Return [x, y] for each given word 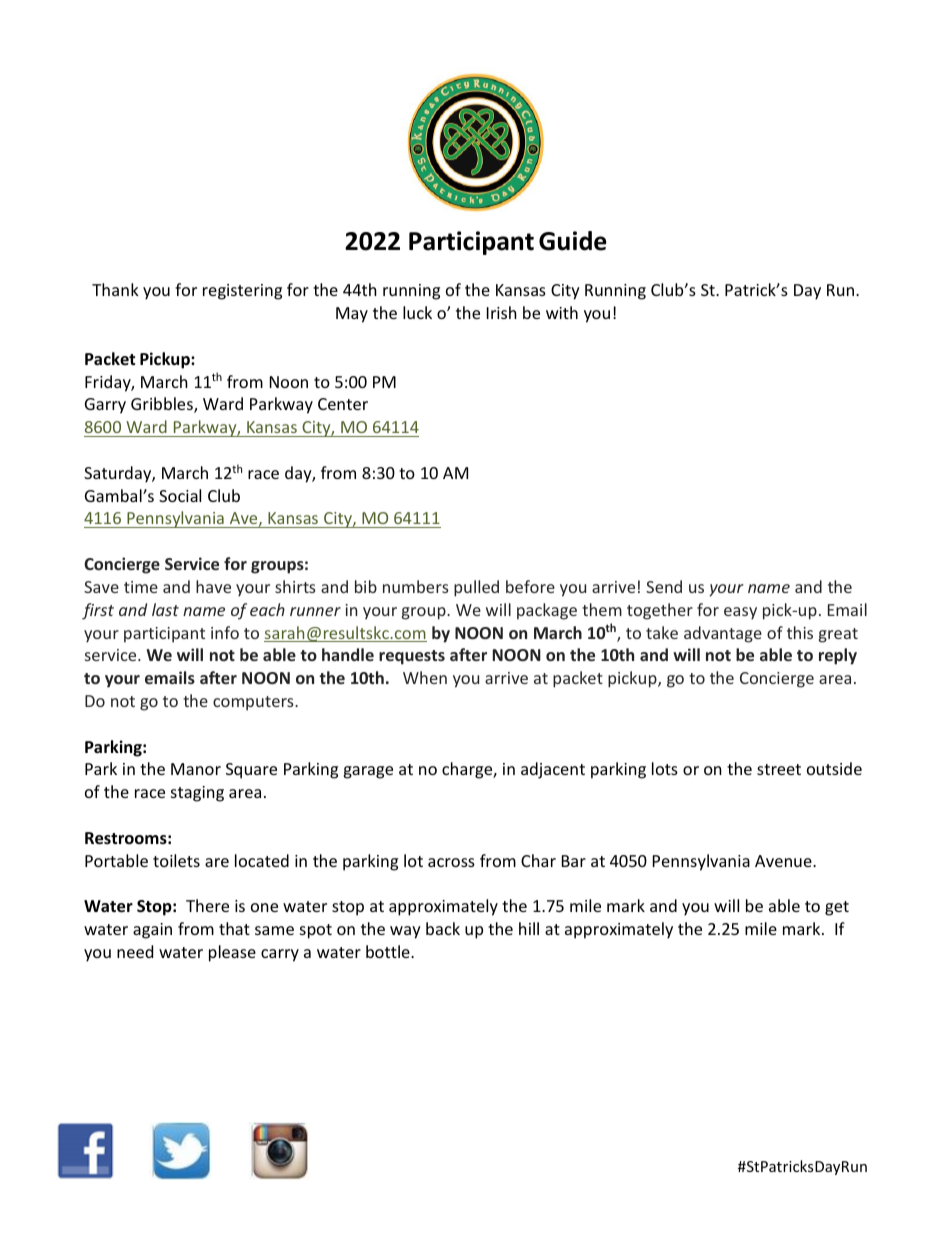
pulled [476, 588]
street [779, 769]
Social [180, 495]
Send [664, 586]
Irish [502, 312]
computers [254, 703]
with [562, 312]
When [425, 677]
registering [242, 292]
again [152, 931]
